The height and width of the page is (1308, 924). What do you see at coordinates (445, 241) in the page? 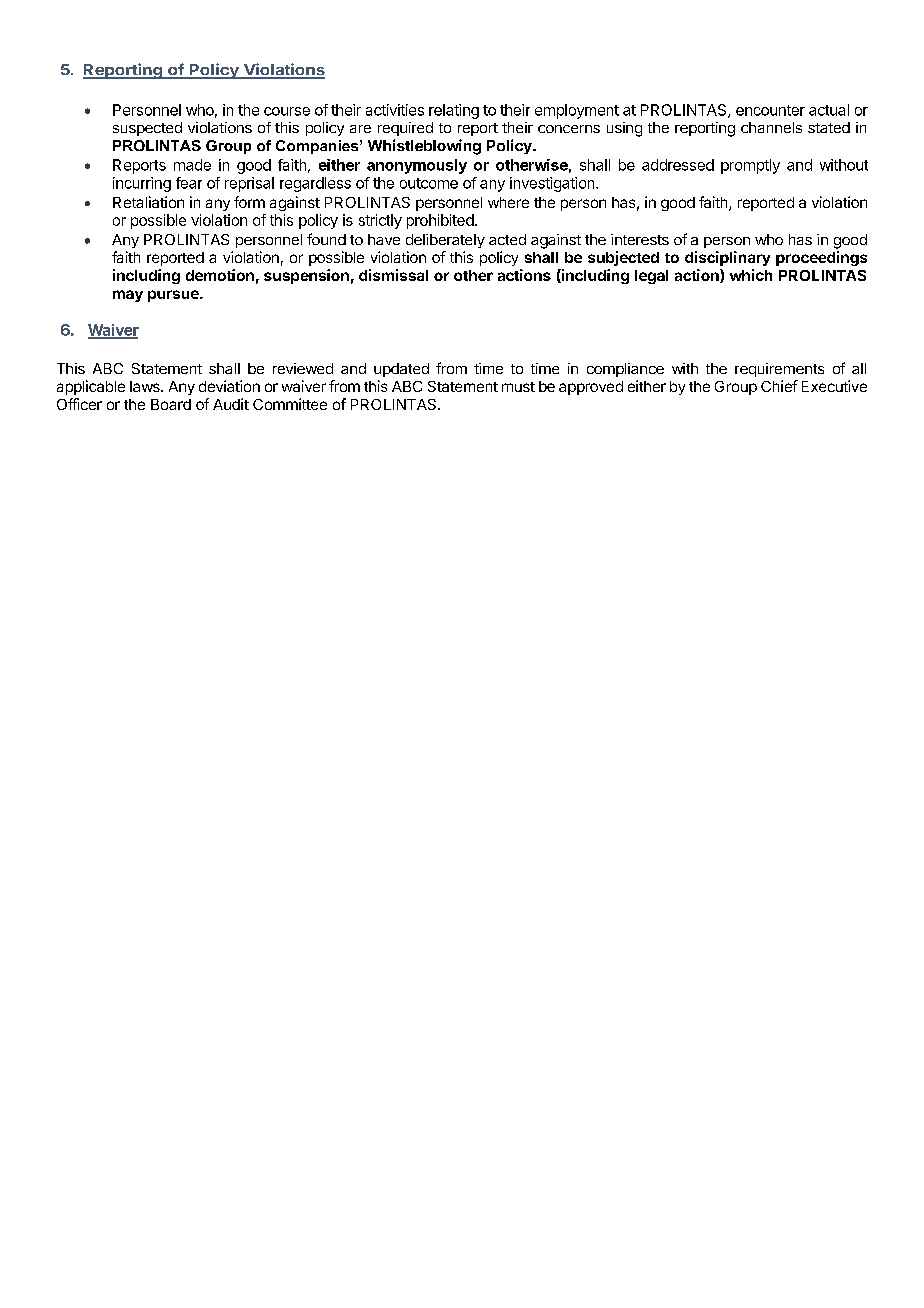
I see `deliberately` at bounding box center [445, 241].
